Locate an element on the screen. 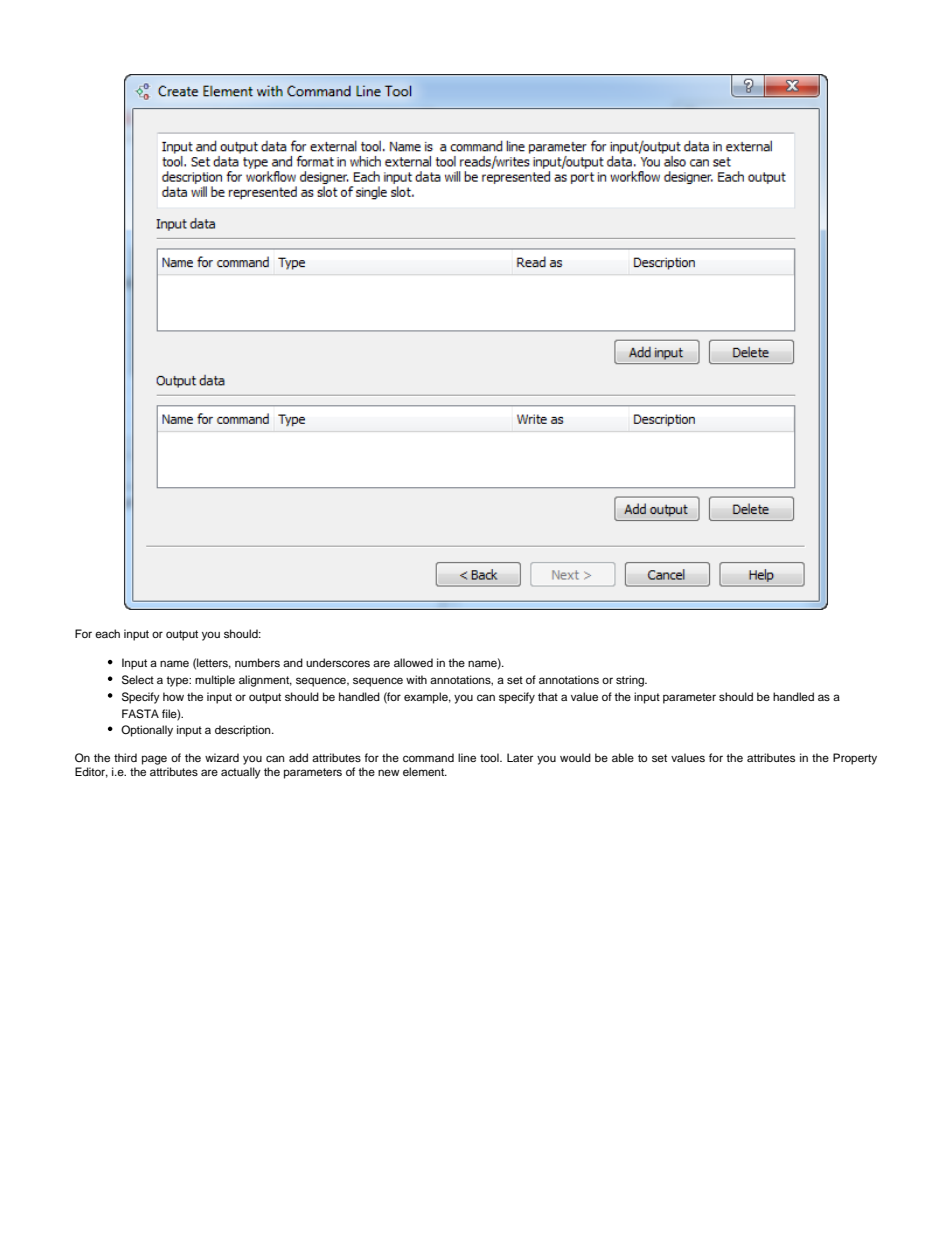 This screenshot has width=952, height=1233. description is located at coordinates (244, 731).
